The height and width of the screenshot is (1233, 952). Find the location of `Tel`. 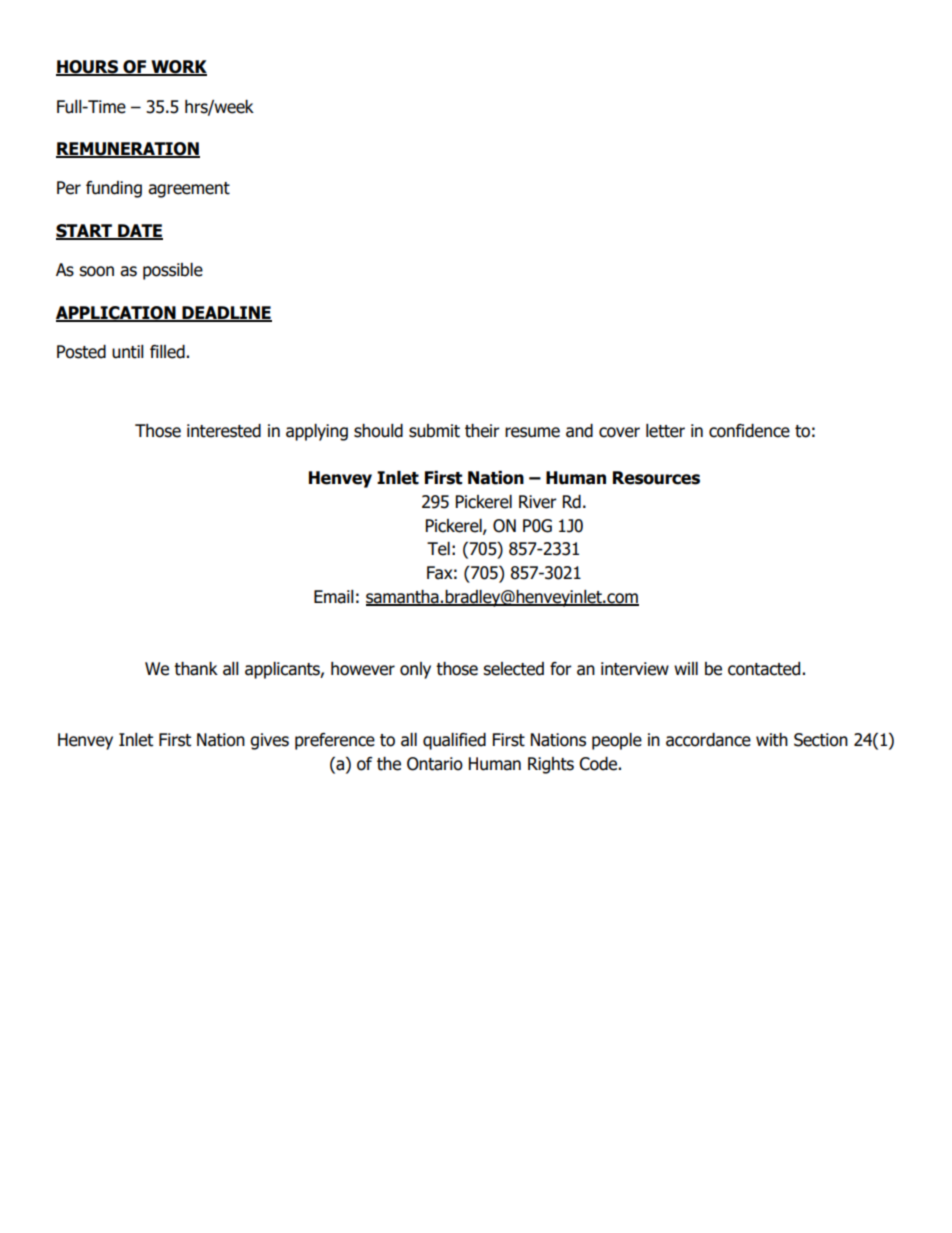

Tel is located at coordinates (438, 549).
